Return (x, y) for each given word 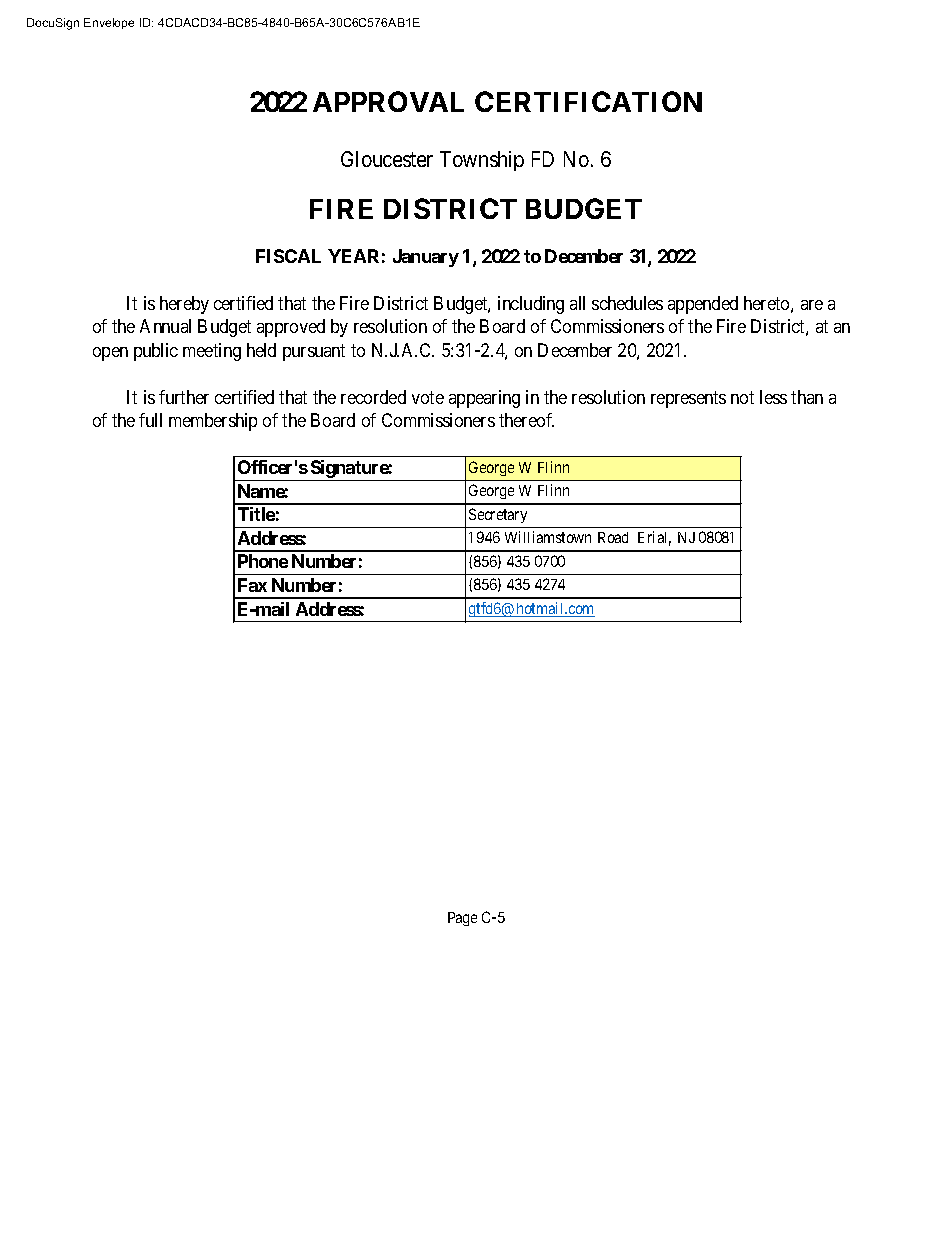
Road (613, 537)
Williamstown (548, 537)
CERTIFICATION (588, 101)
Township (482, 161)
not (742, 397)
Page (462, 919)
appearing (484, 399)
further (184, 397)
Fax (252, 585)
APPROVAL (388, 101)
